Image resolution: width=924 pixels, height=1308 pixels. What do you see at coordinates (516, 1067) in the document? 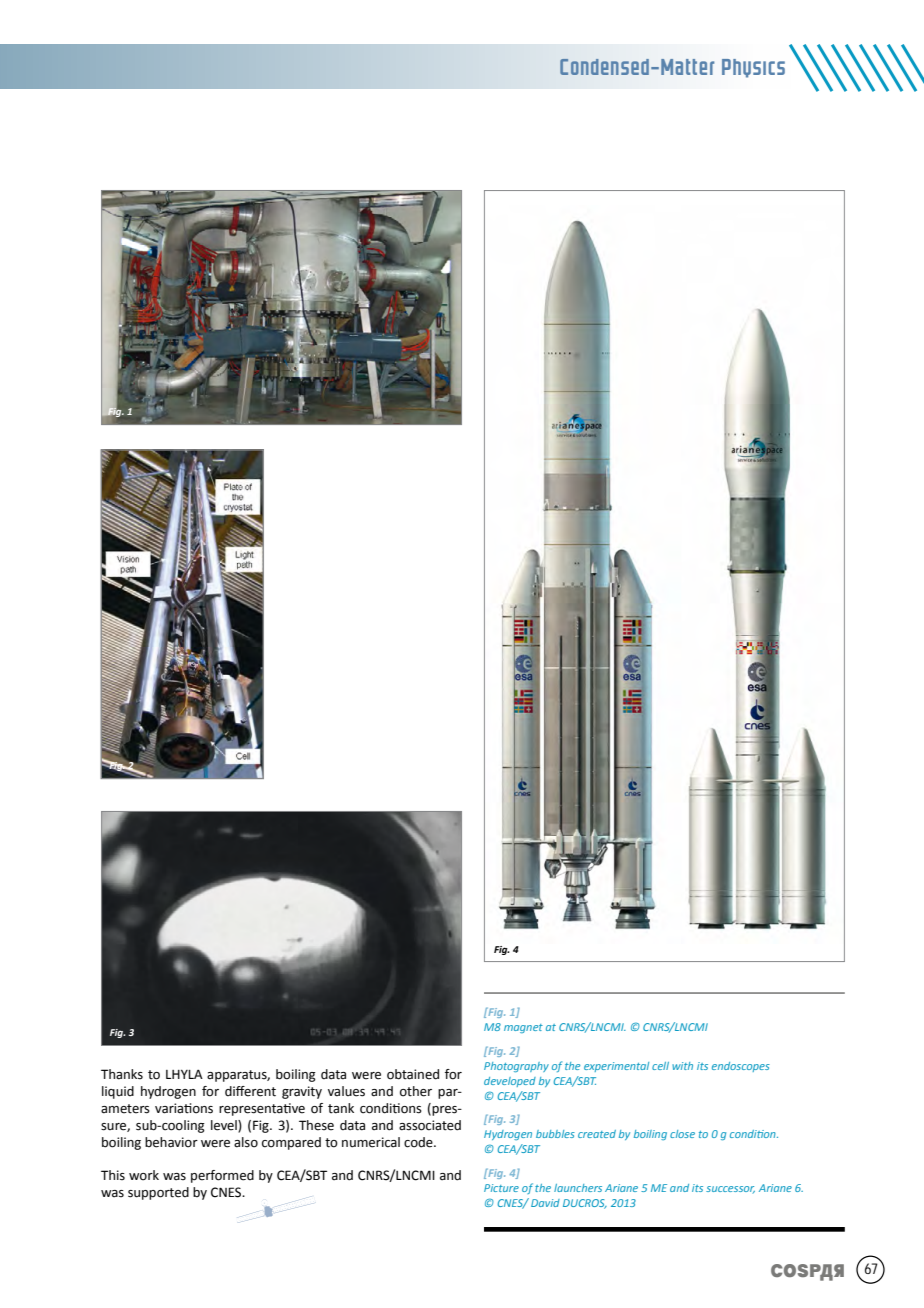
I see `Photography` at bounding box center [516, 1067].
